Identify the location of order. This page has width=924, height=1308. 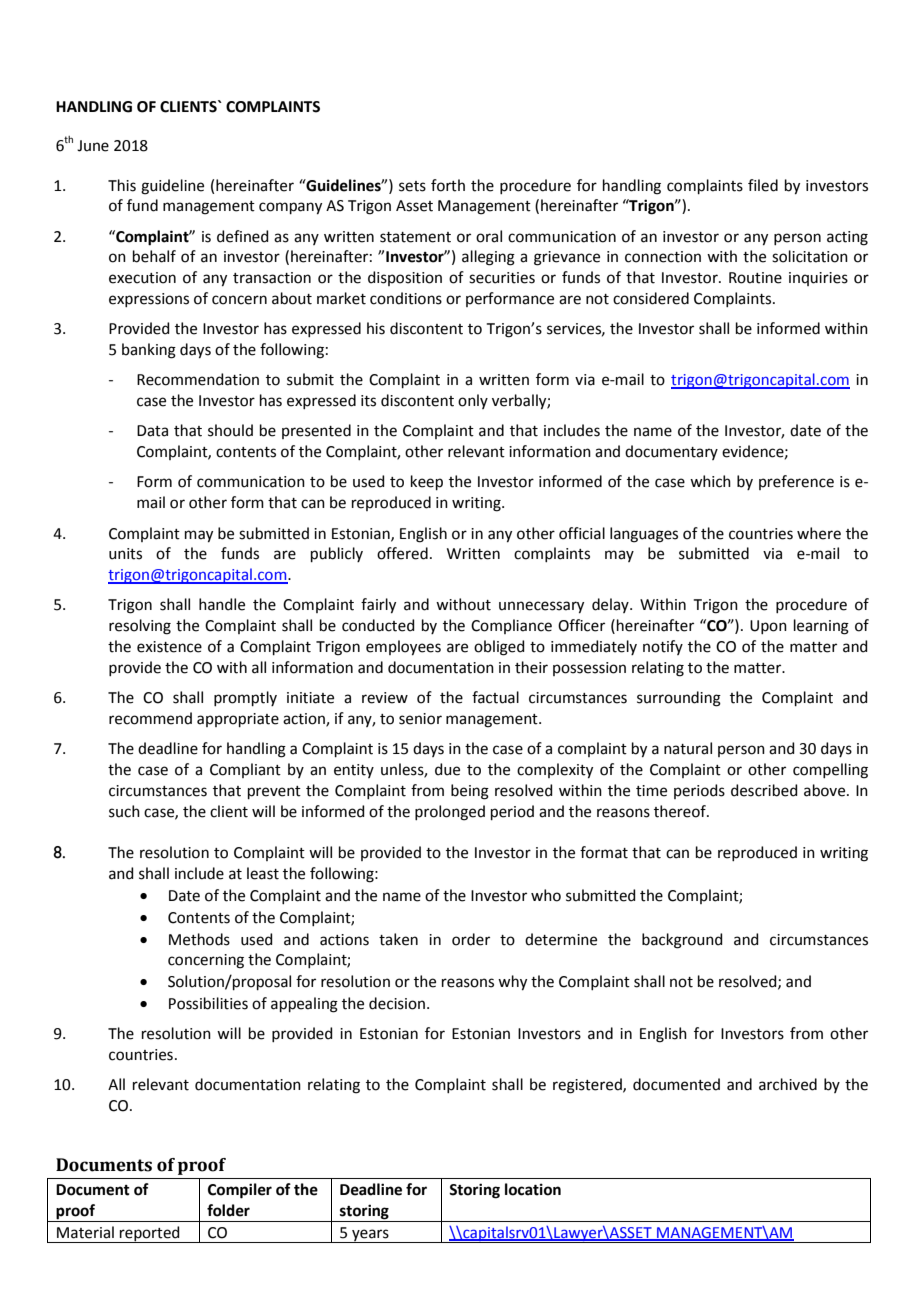
(471, 939).
